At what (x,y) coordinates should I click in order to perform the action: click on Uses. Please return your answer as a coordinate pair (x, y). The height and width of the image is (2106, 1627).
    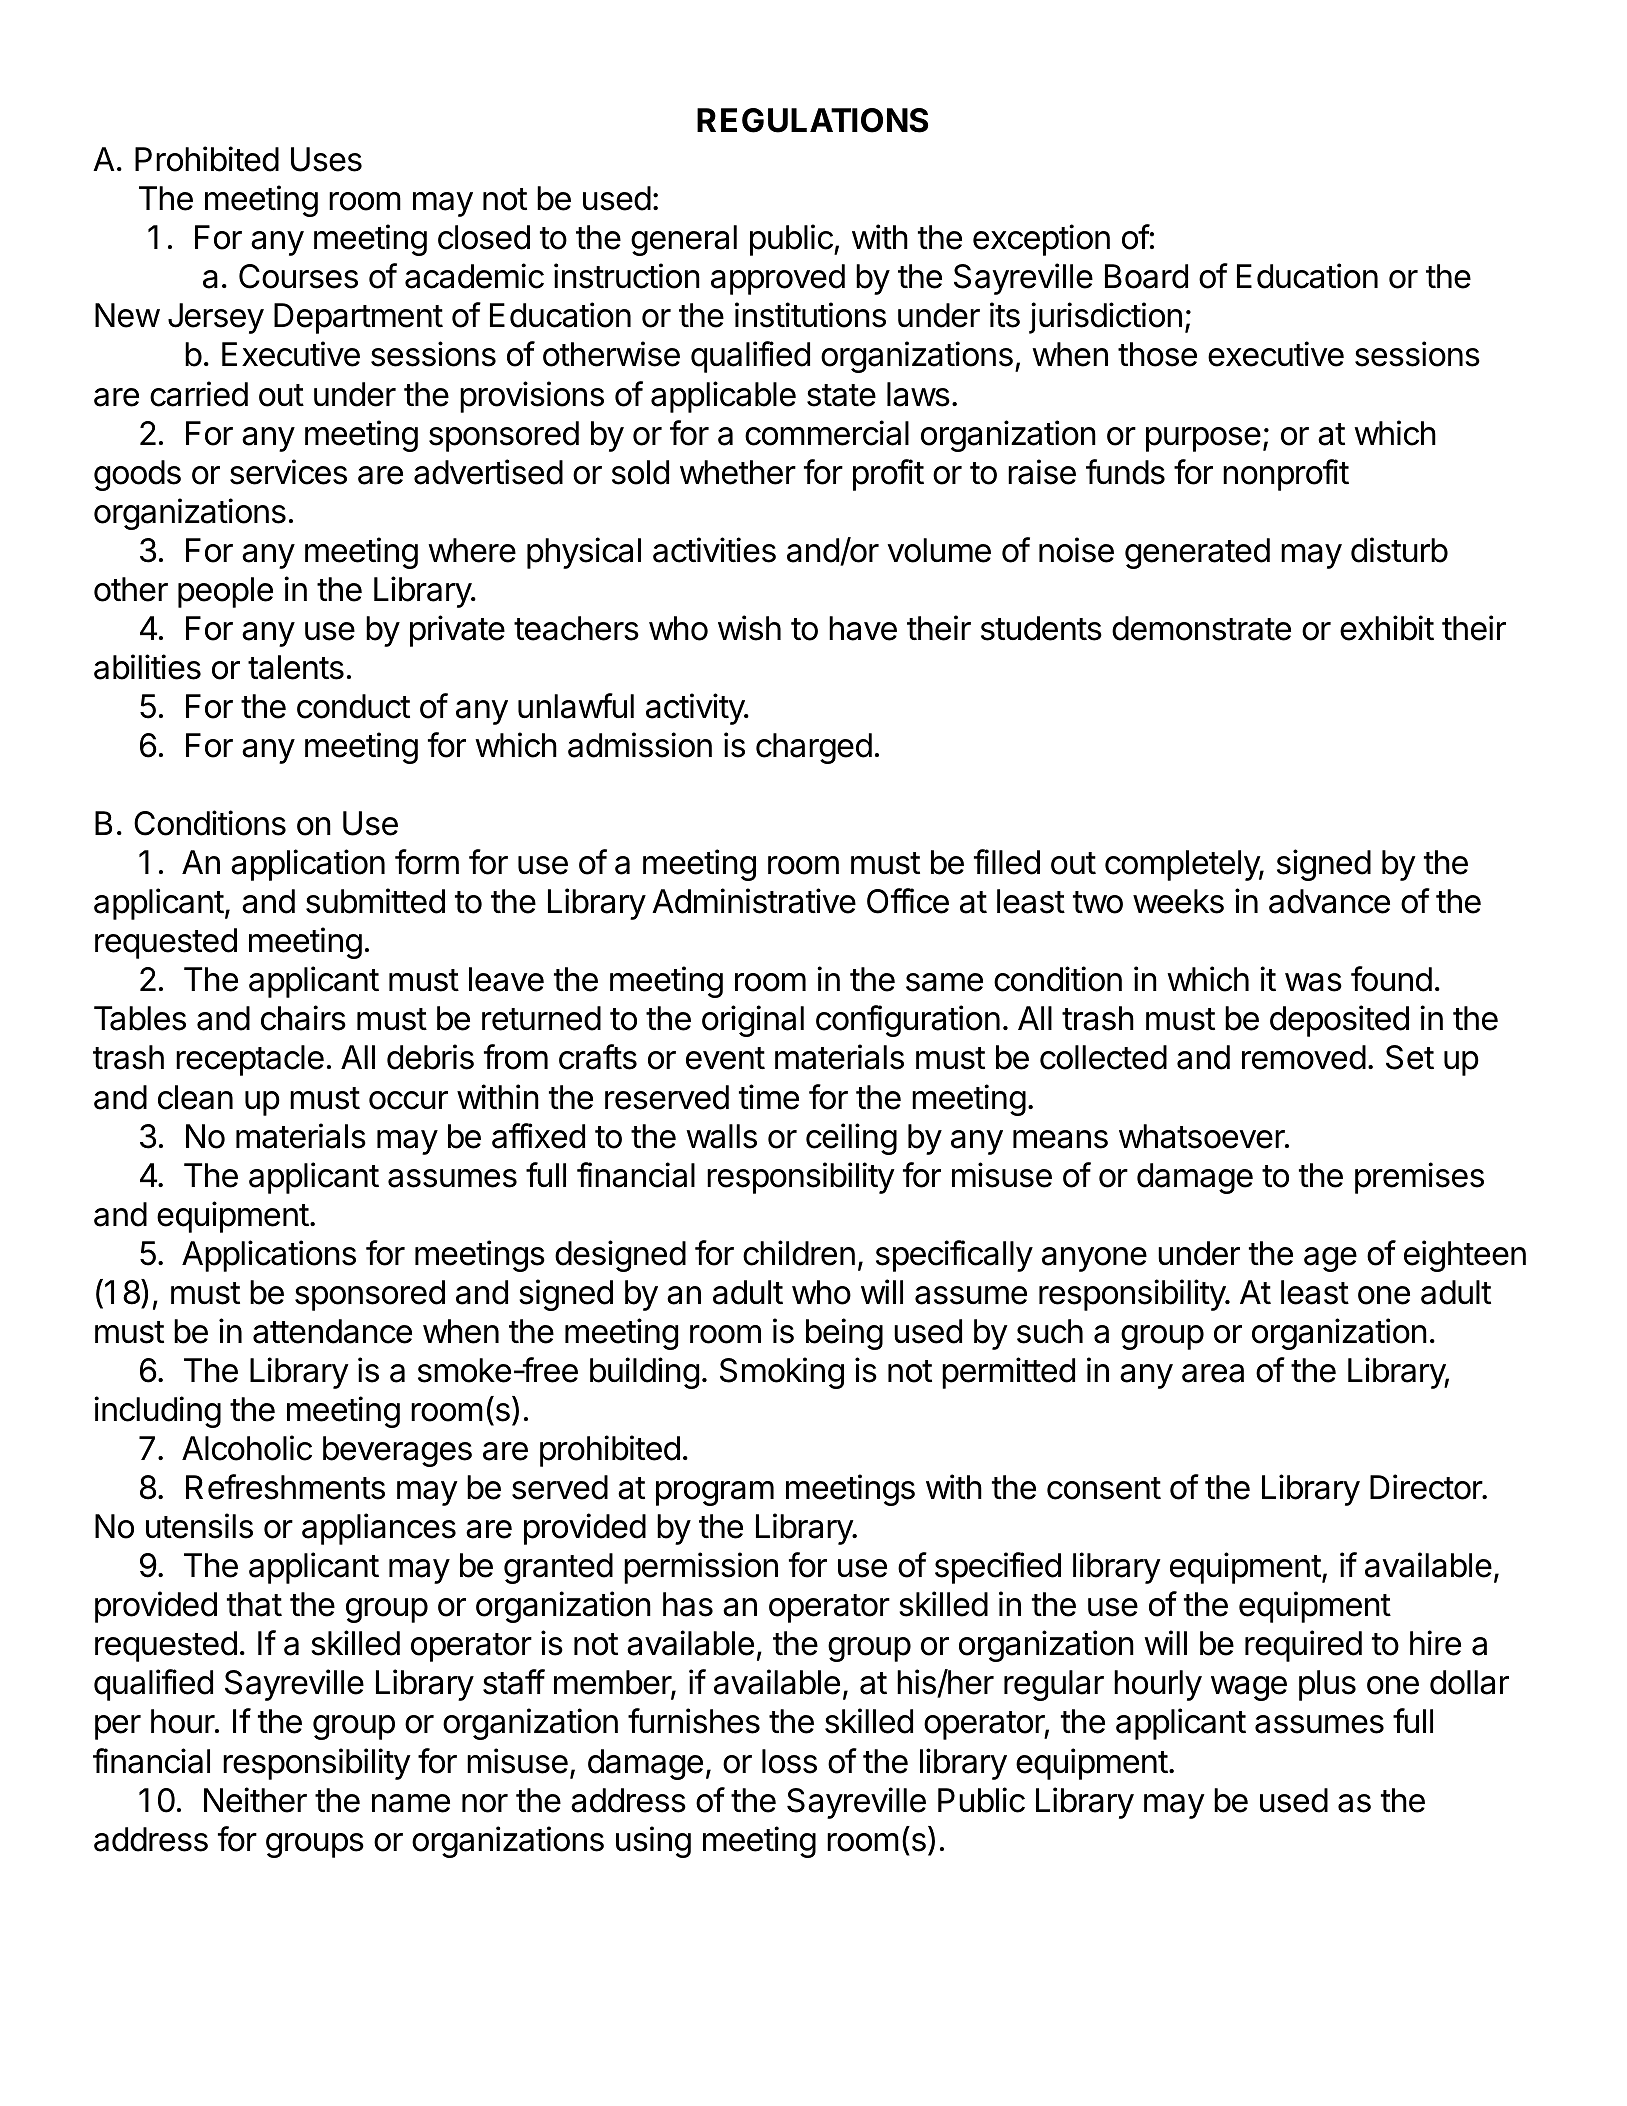
    Looking at the image, I should click on (326, 159).
